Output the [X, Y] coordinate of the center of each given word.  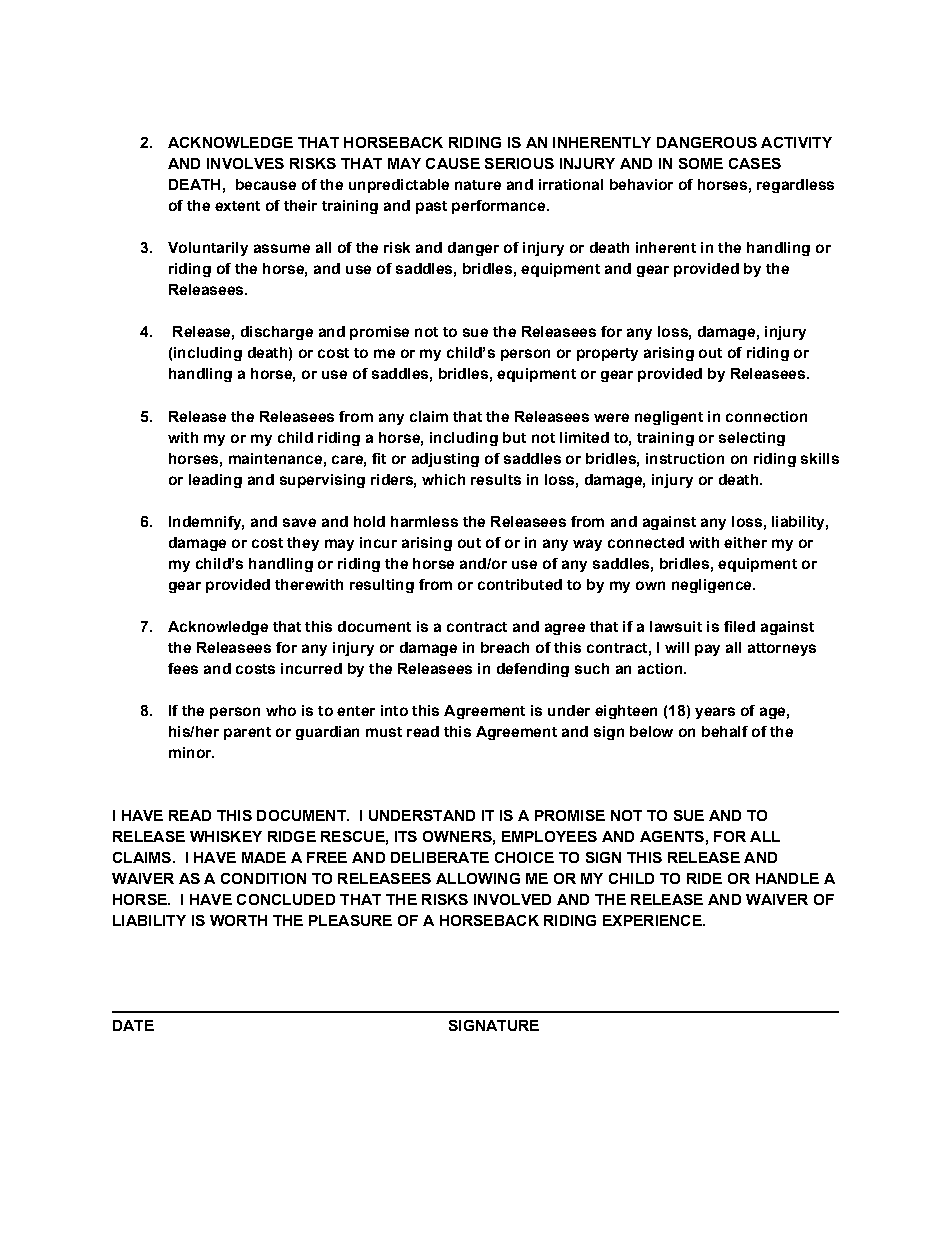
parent [247, 733]
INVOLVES [245, 163]
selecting [752, 439]
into [394, 710]
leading [215, 481]
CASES [755, 163]
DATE [133, 1025]
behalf [725, 731]
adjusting [445, 460]
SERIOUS [519, 163]
